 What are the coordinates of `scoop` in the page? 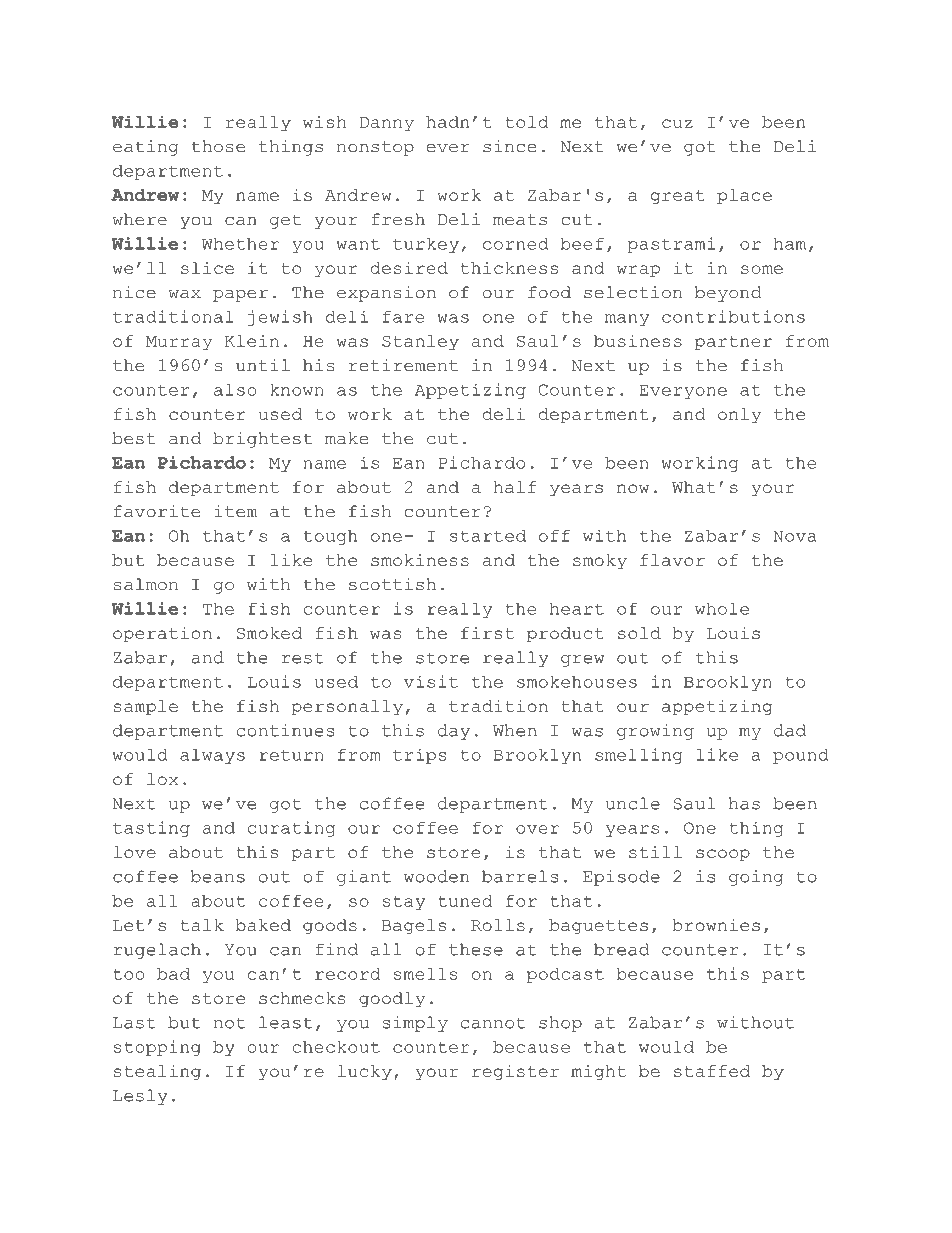 It's located at (723, 855).
